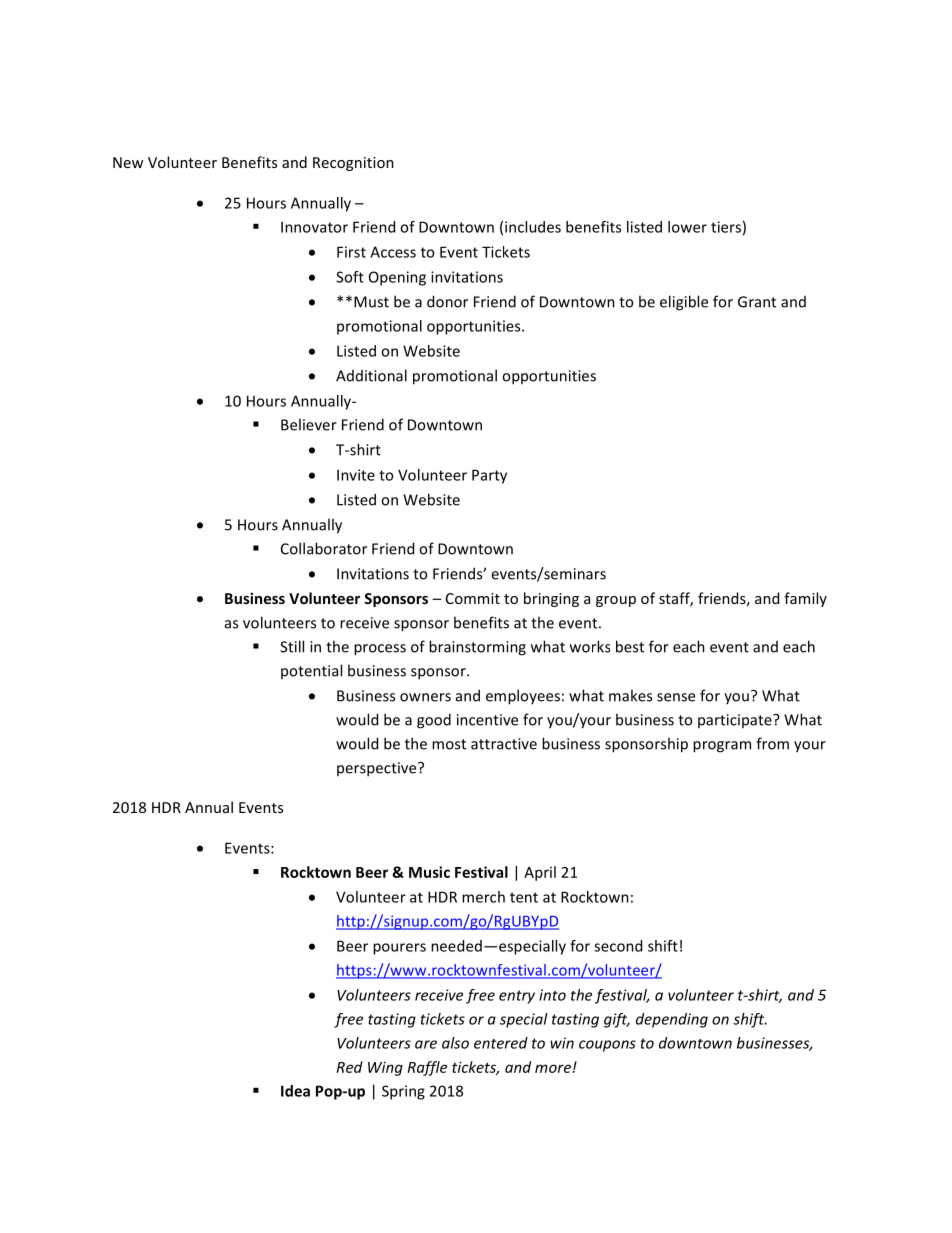 The height and width of the screenshot is (1233, 952). What do you see at coordinates (618, 946) in the screenshot?
I see `second` at bounding box center [618, 946].
